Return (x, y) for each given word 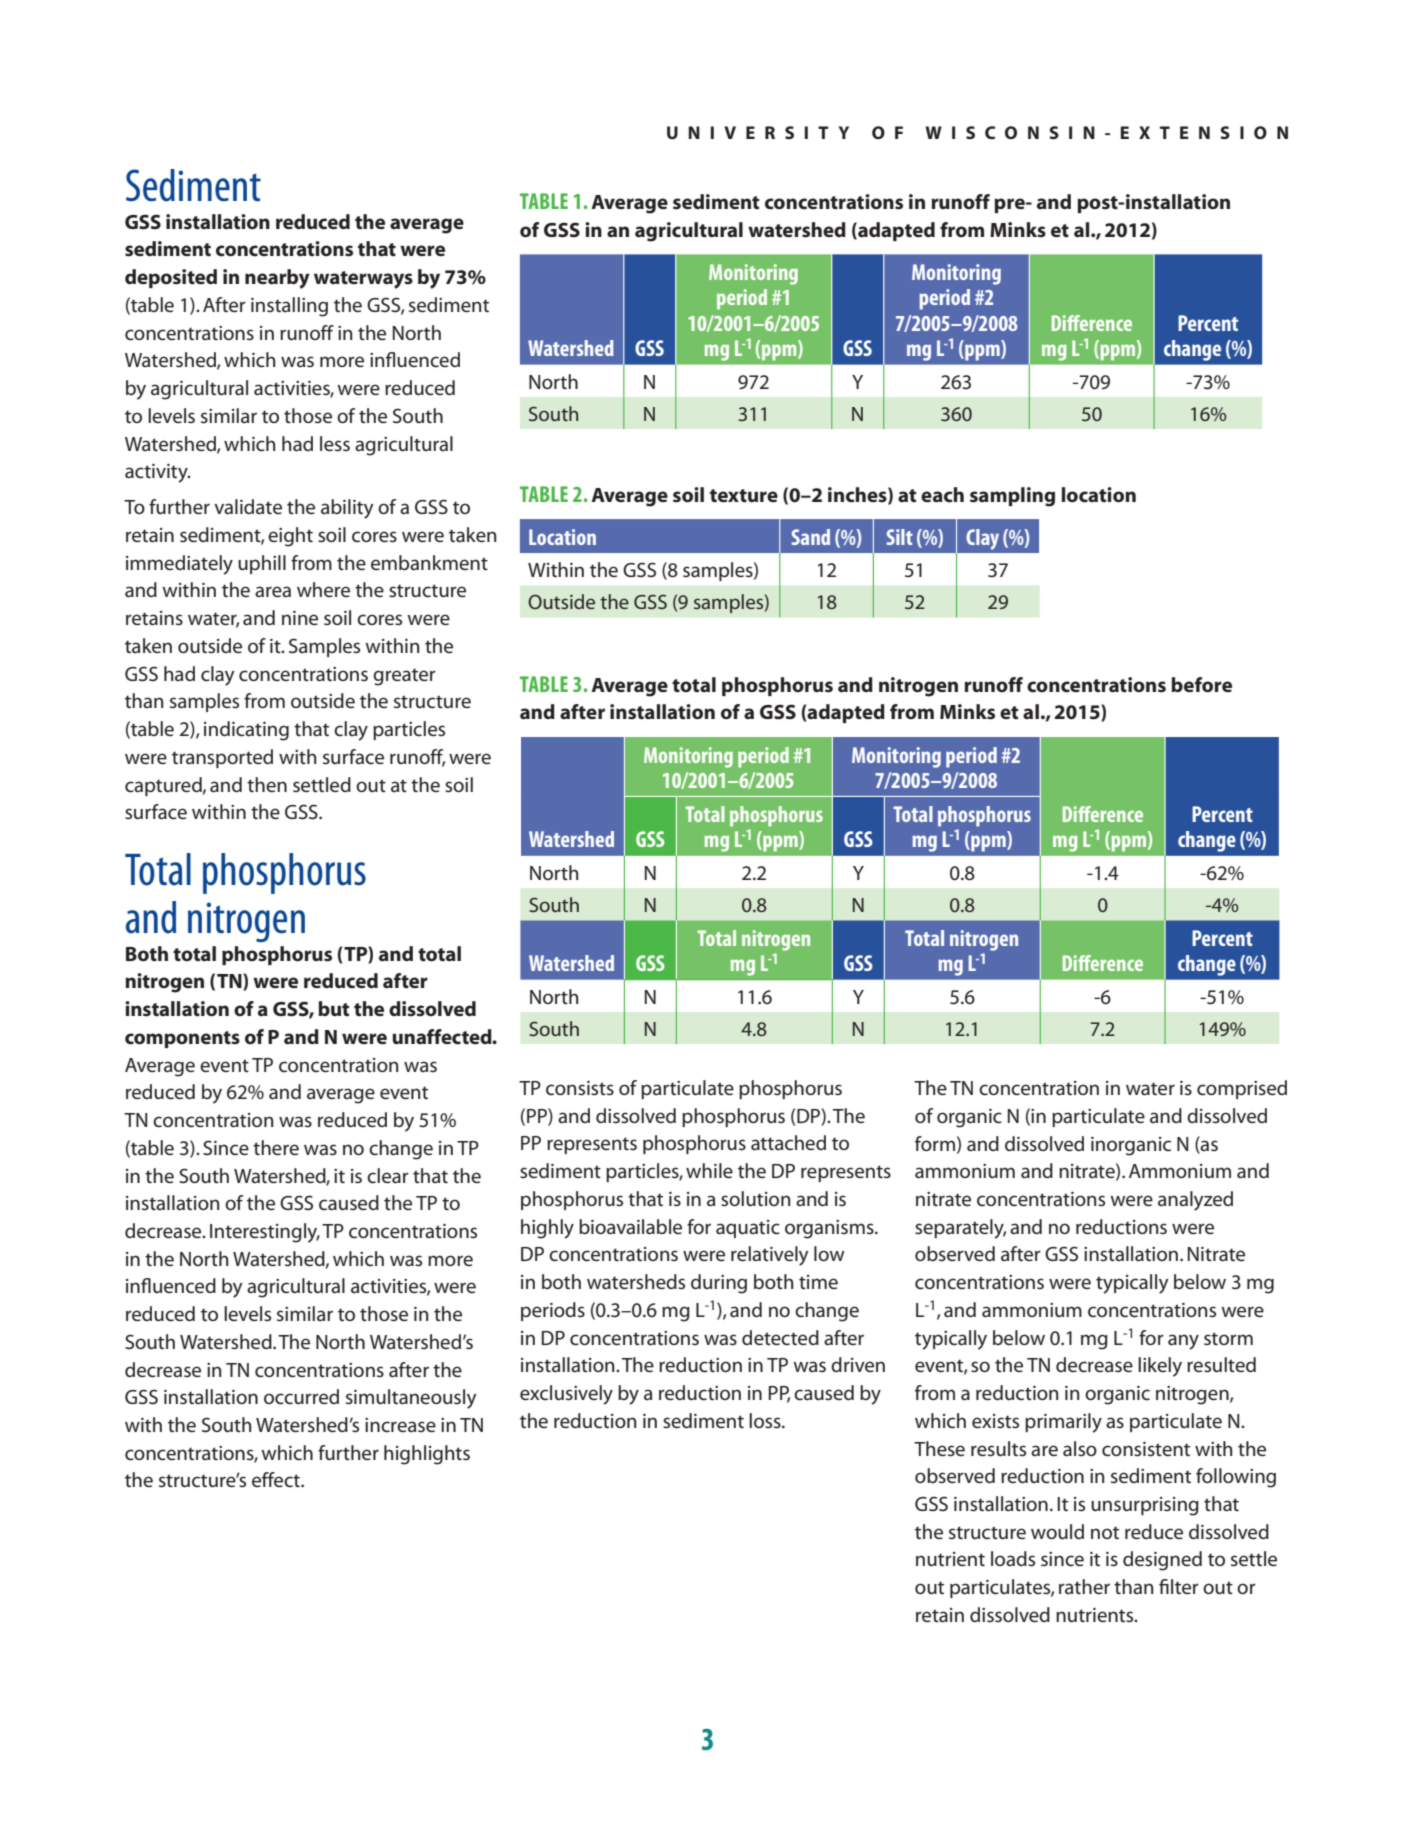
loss (766, 1421)
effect (277, 1480)
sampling (1012, 497)
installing (289, 307)
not (1105, 1533)
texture (744, 496)
